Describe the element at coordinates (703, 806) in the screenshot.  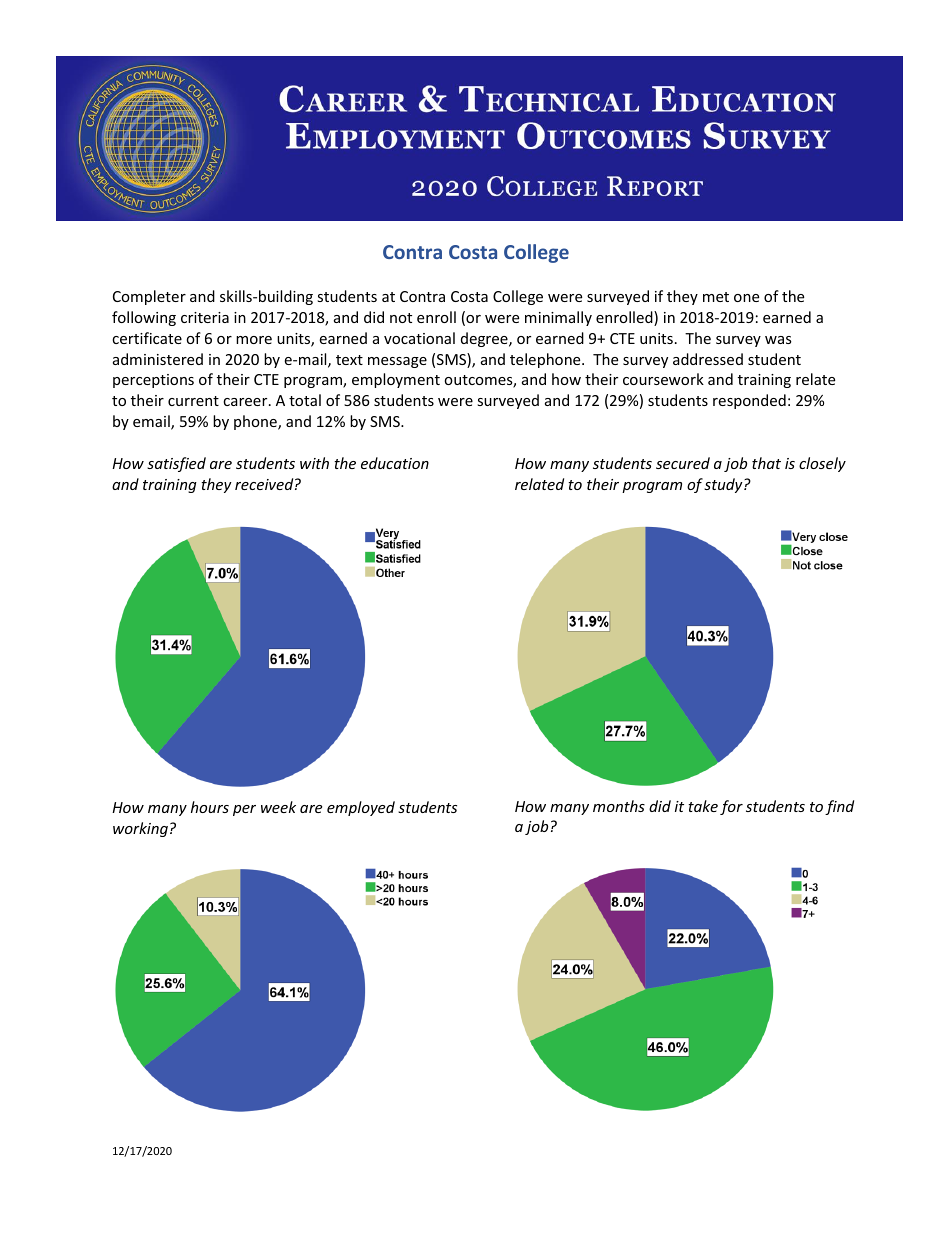
I see `take` at that location.
